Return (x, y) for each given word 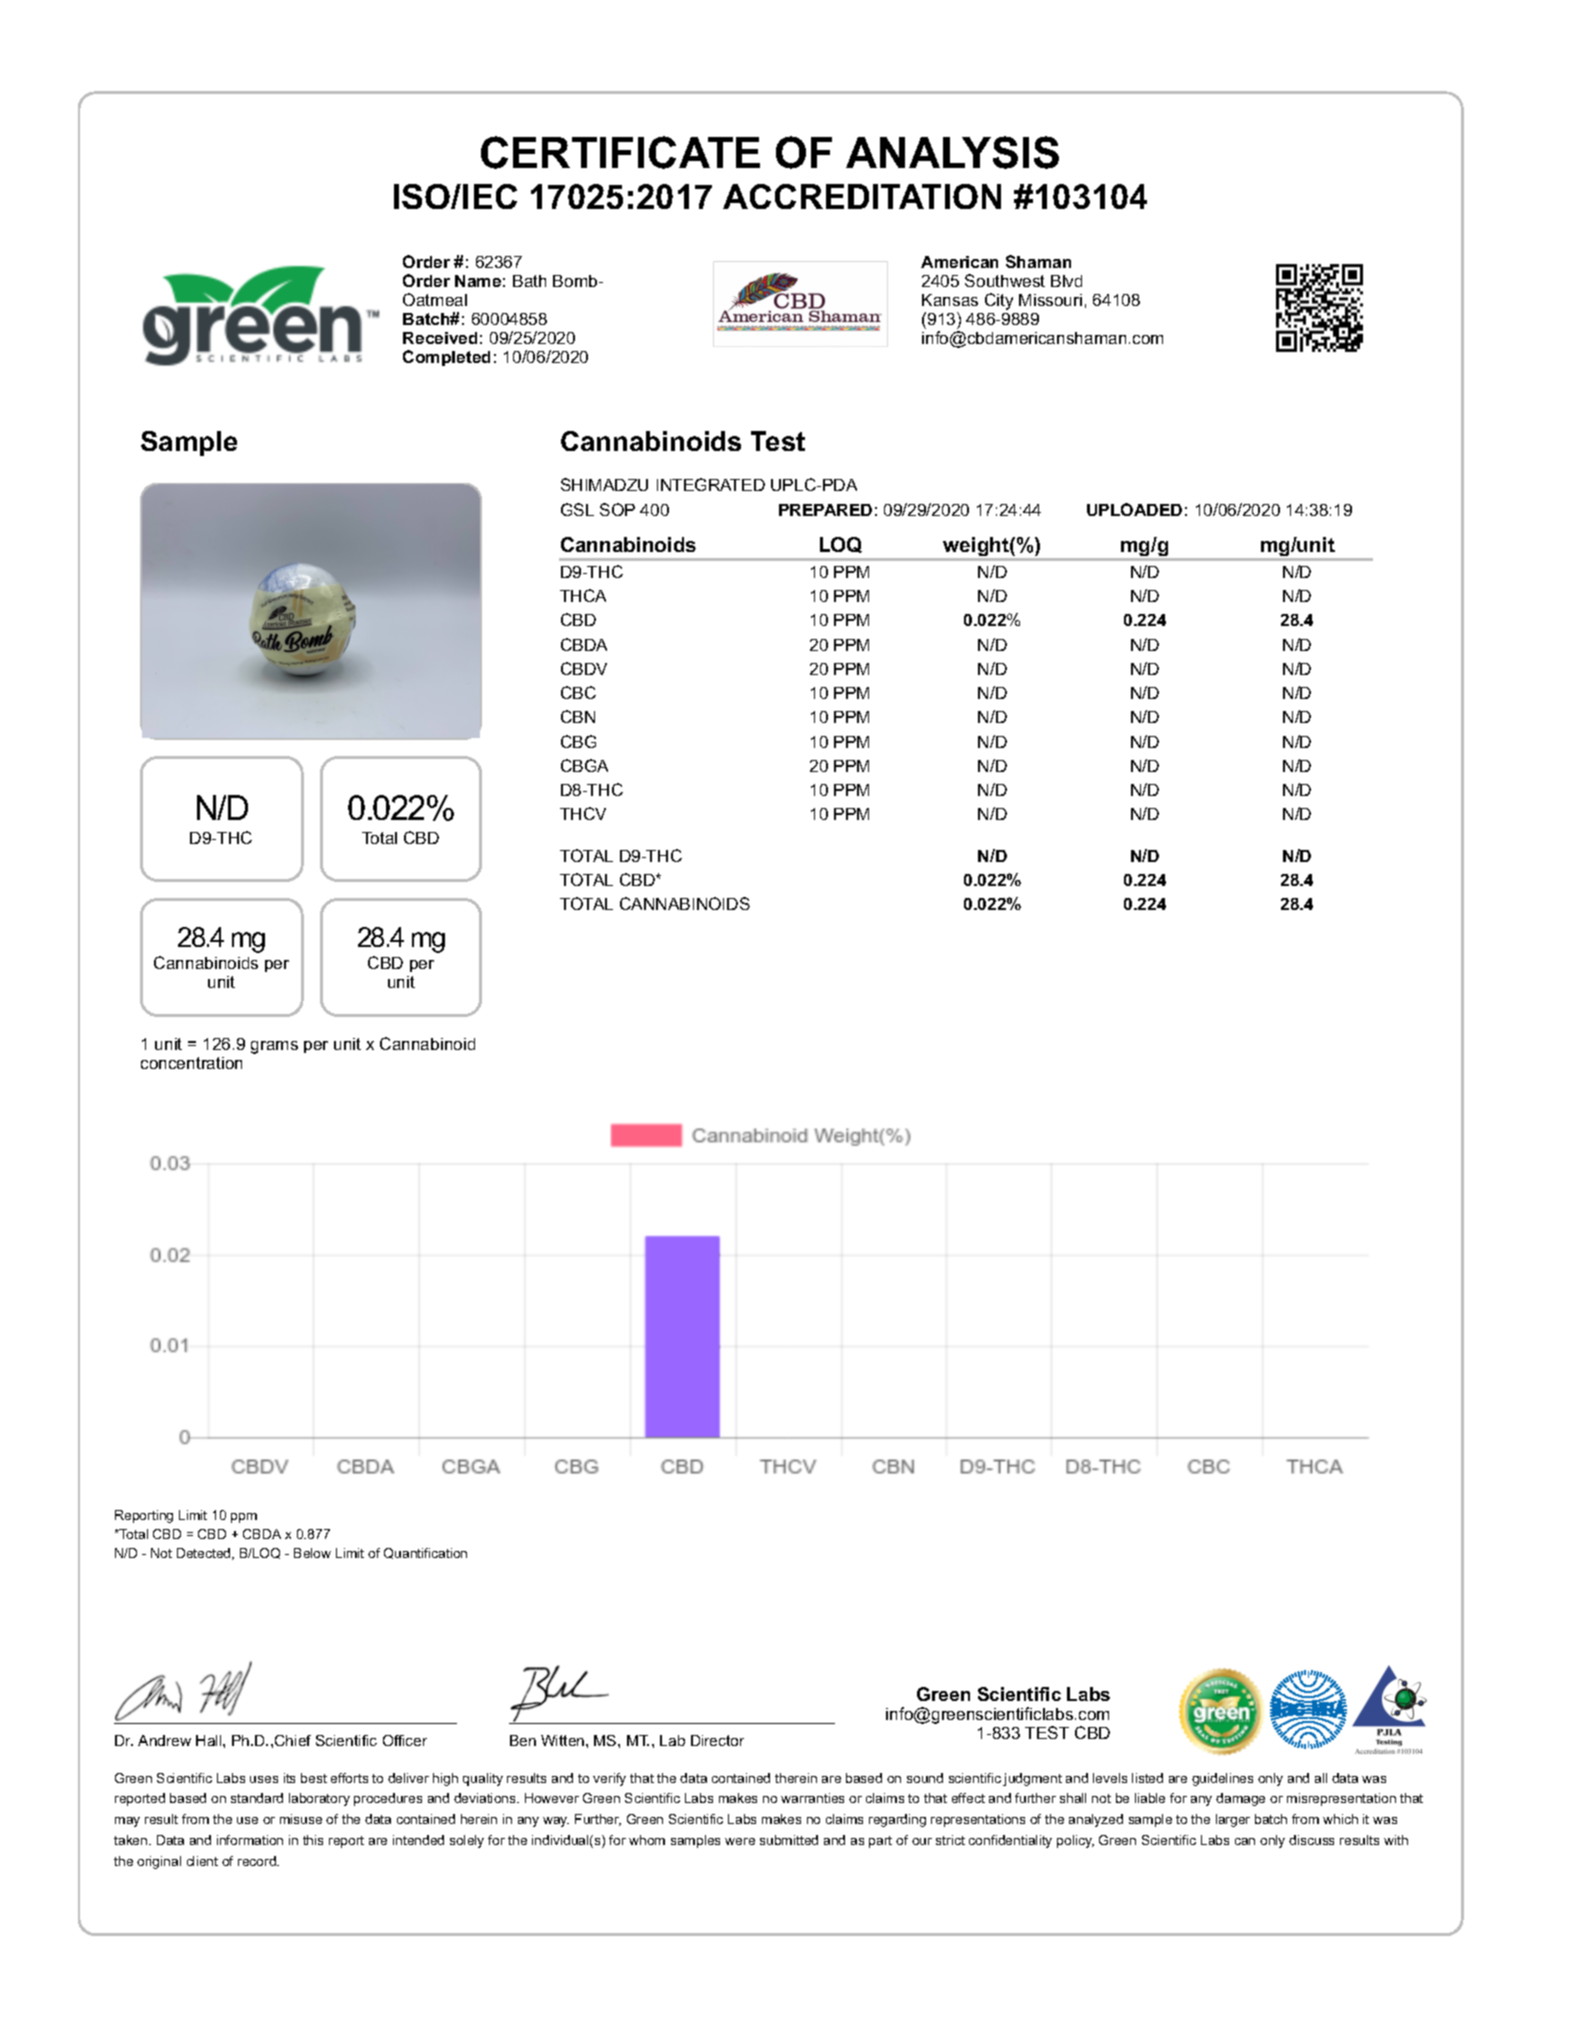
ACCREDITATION (862, 196)
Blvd (1066, 281)
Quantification (425, 1553)
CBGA (584, 765)
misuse (301, 1819)
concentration (191, 1063)
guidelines (1222, 1779)
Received (440, 338)
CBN (578, 716)
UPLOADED (1134, 509)
